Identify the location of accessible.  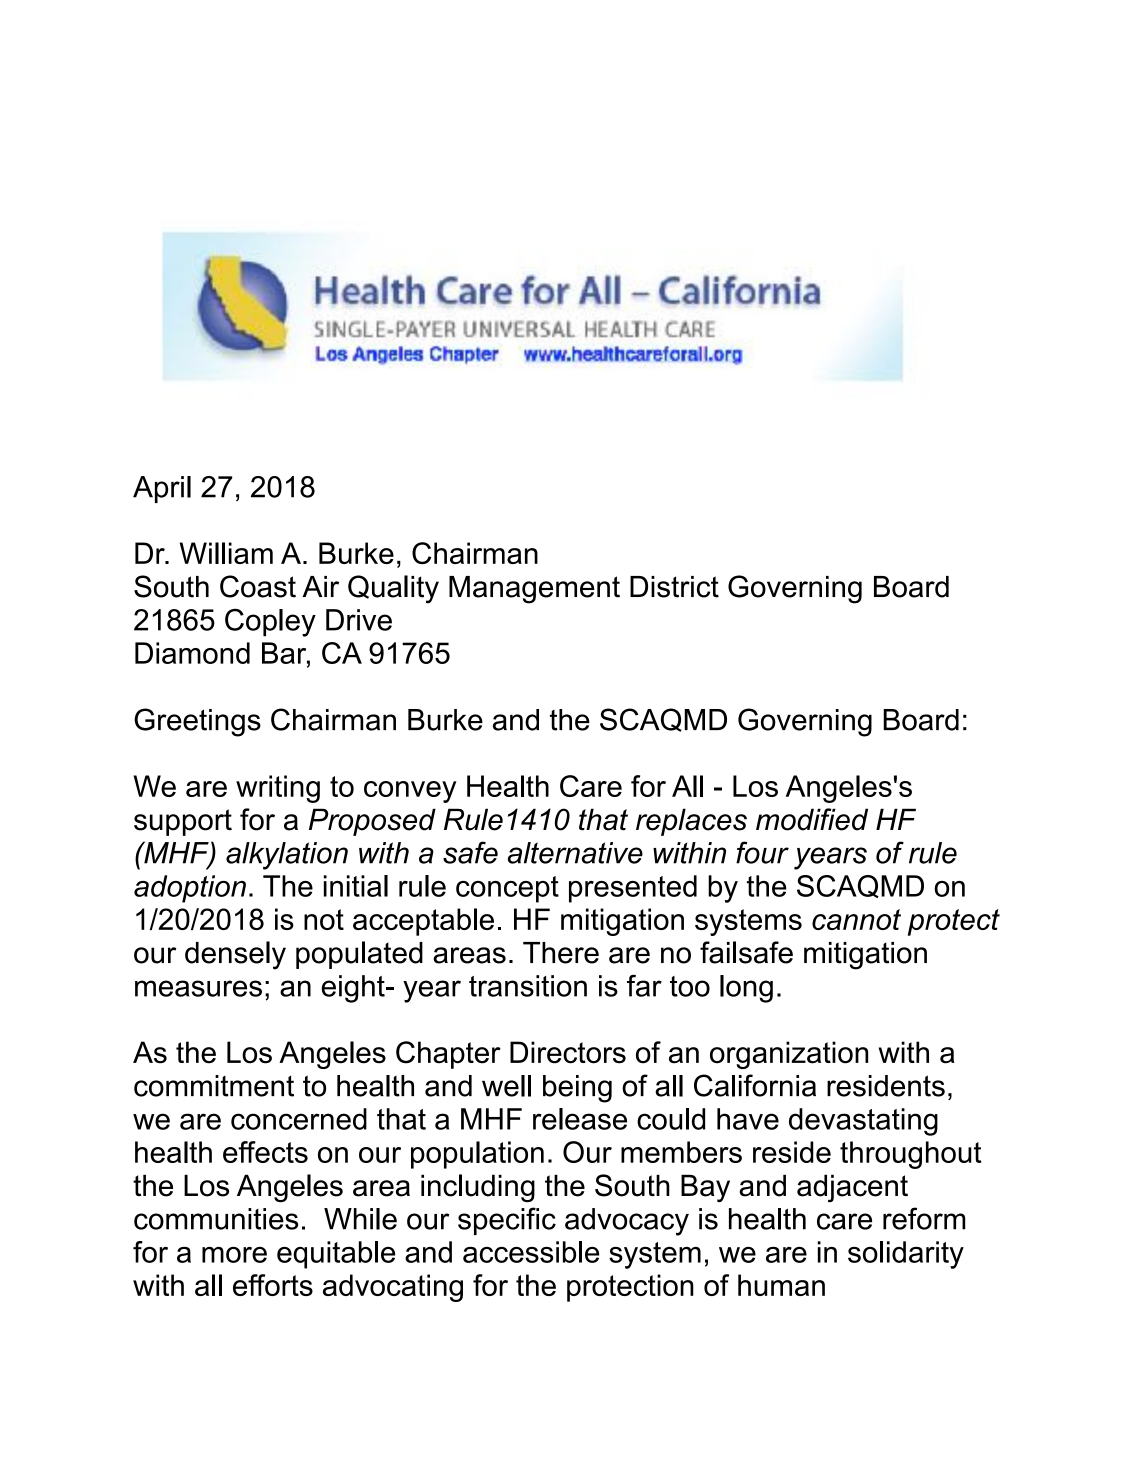
(531, 1252).
